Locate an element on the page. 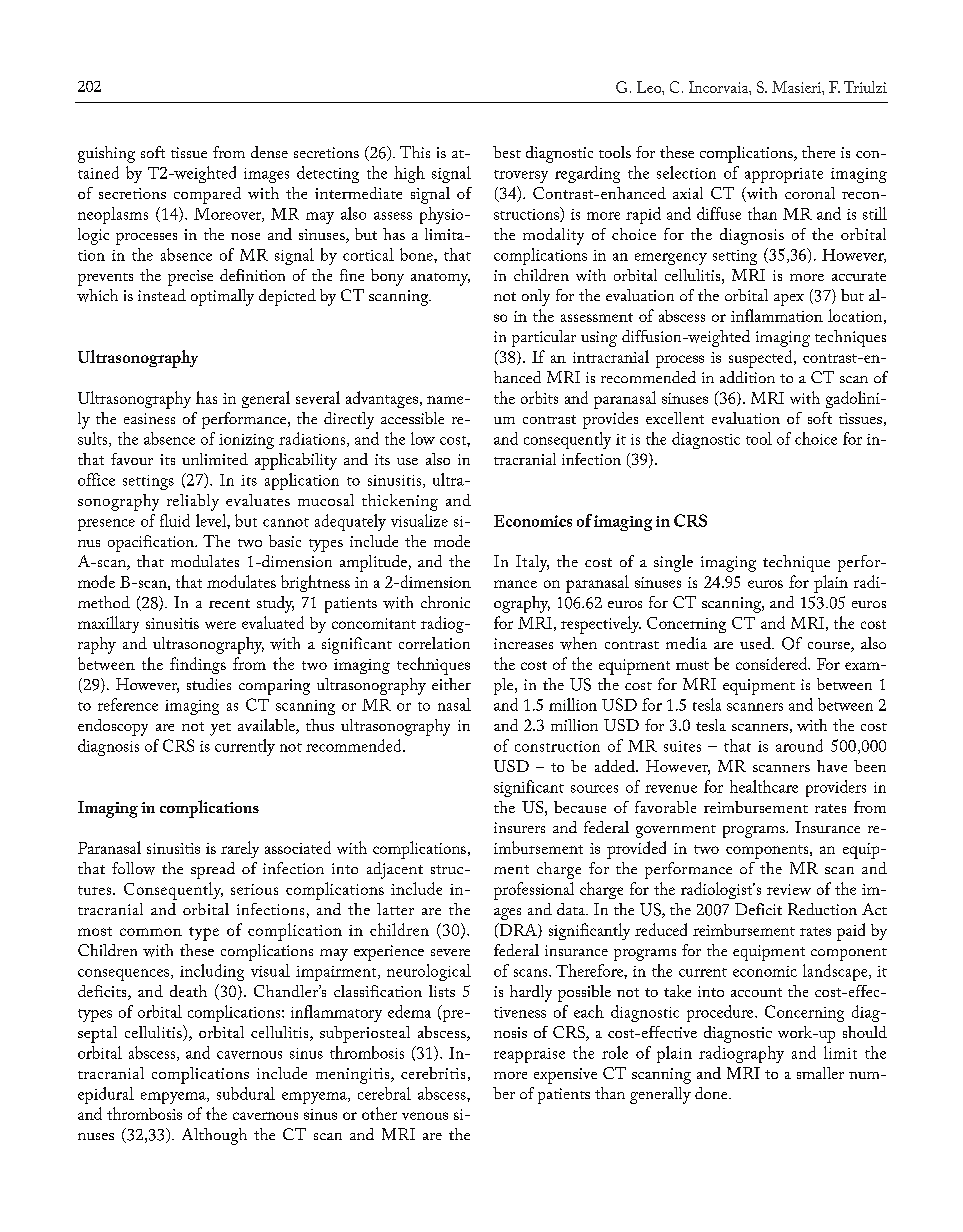 This image has width=963, height=1232. review is located at coordinates (789, 889).
